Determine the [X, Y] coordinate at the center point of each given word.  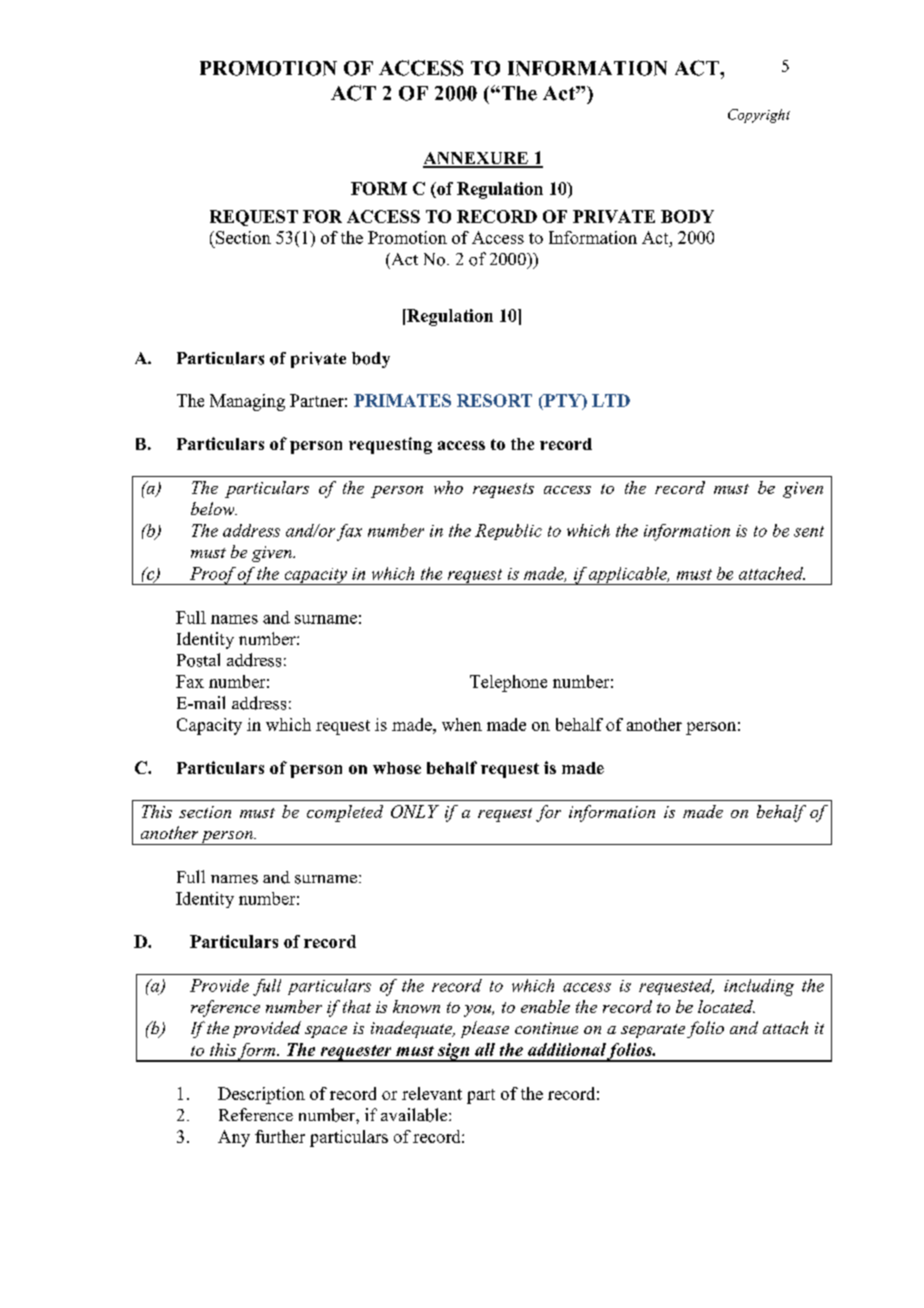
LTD [611, 400]
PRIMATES [402, 400]
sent [809, 531]
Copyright [759, 116]
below [214, 508]
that [357, 1006]
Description [261, 1095]
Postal [198, 660]
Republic [508, 532]
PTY [562, 400]
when [462, 724]
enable [545, 1006]
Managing [247, 402]
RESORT [494, 400]
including [759, 987]
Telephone [508, 683]
